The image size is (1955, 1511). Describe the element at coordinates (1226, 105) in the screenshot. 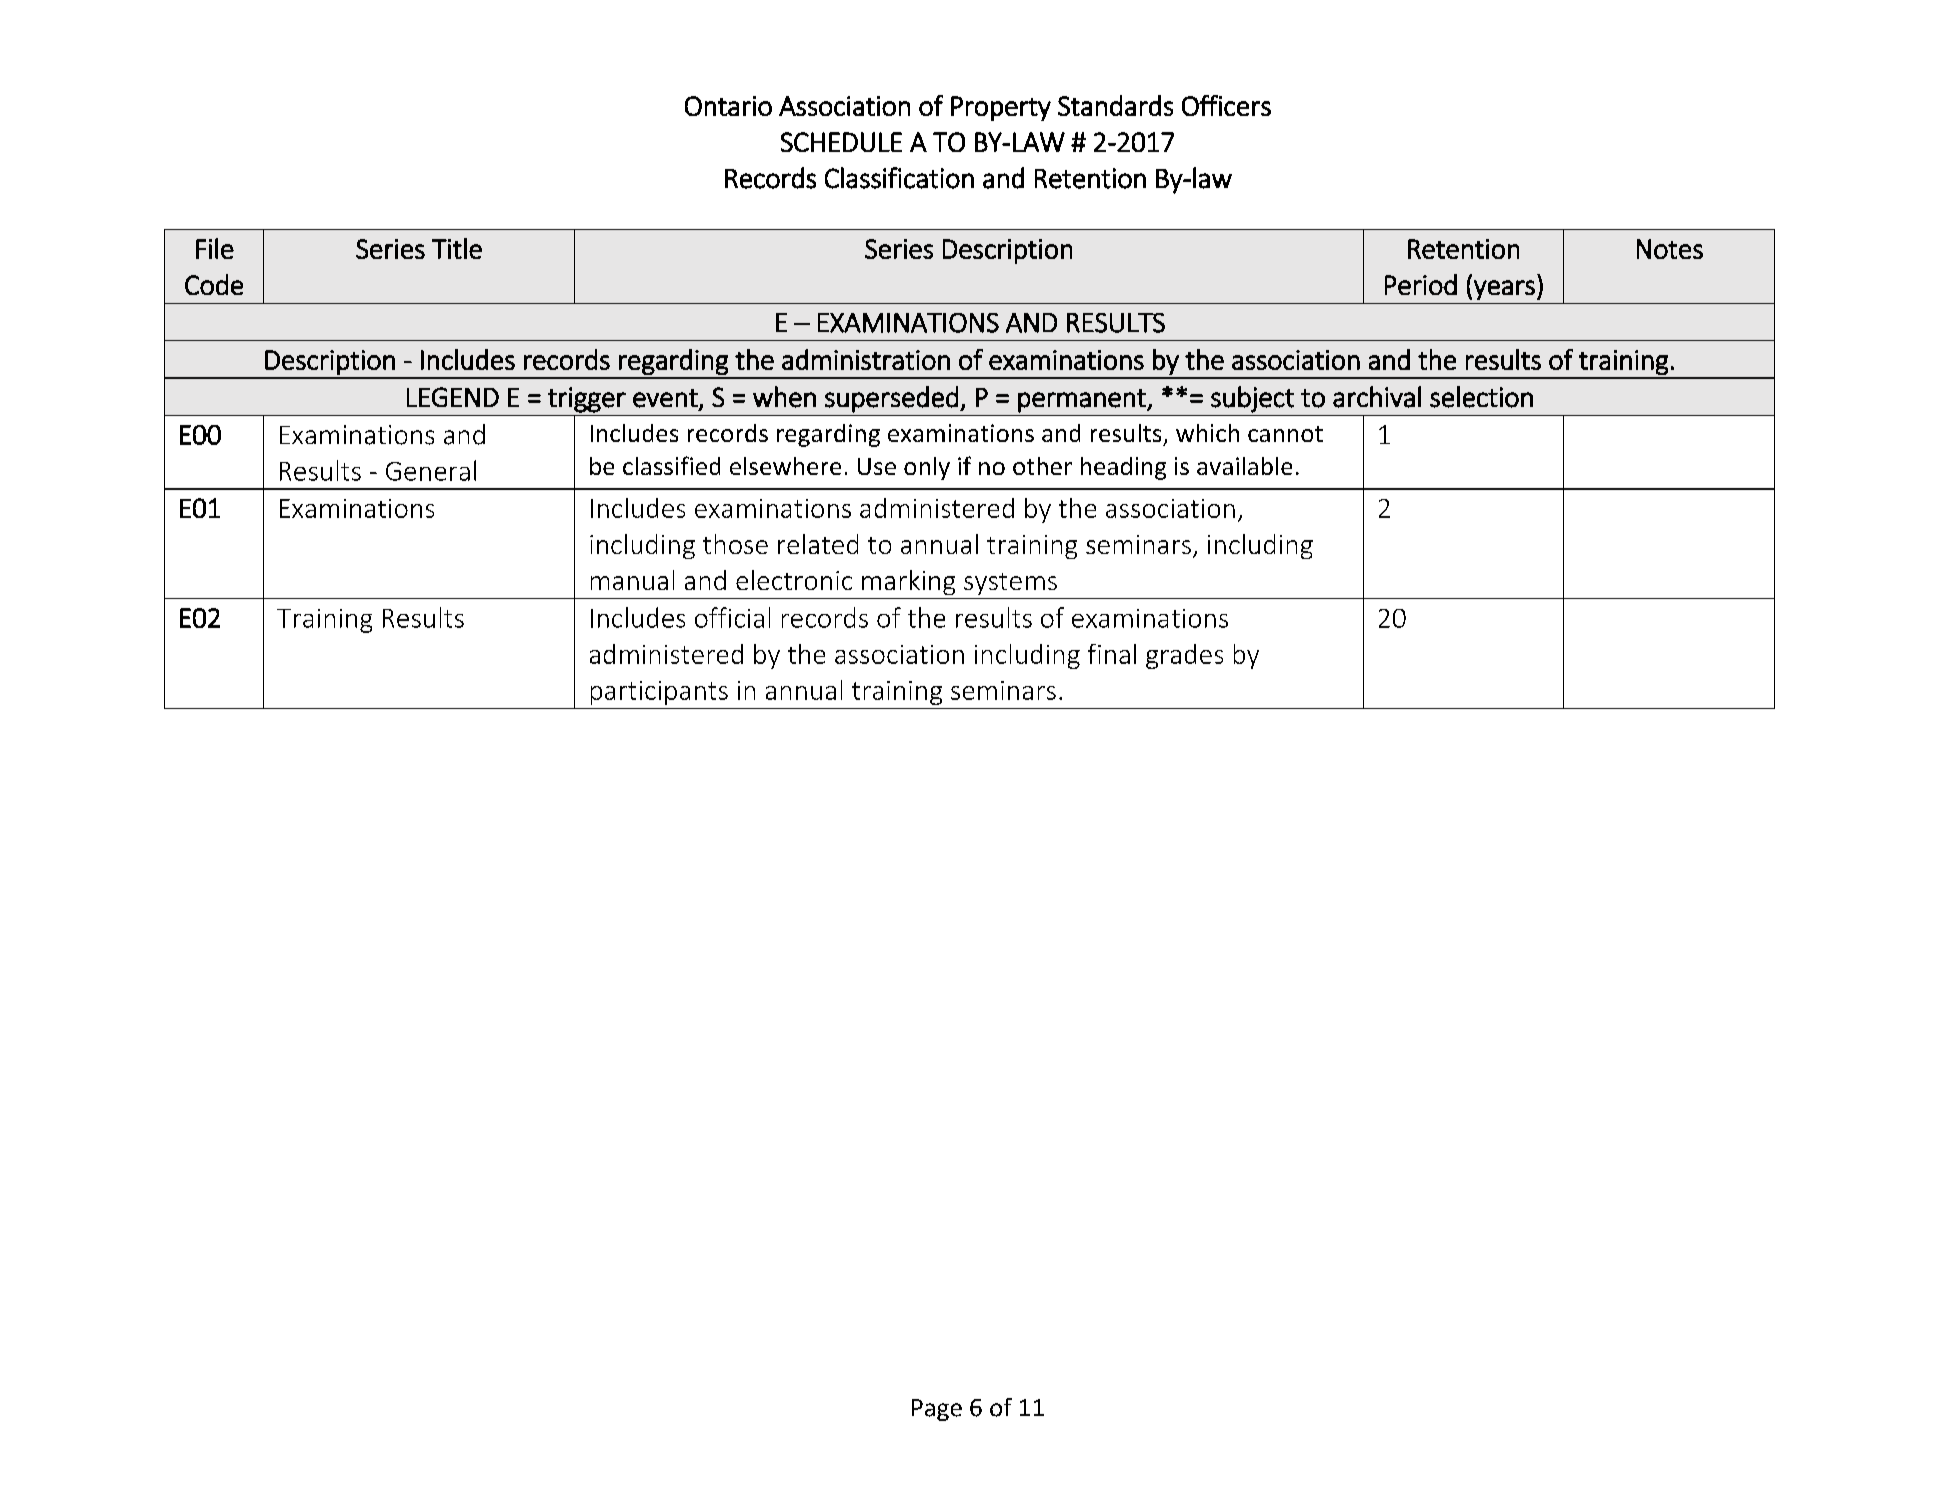

I see `Officers` at that location.
